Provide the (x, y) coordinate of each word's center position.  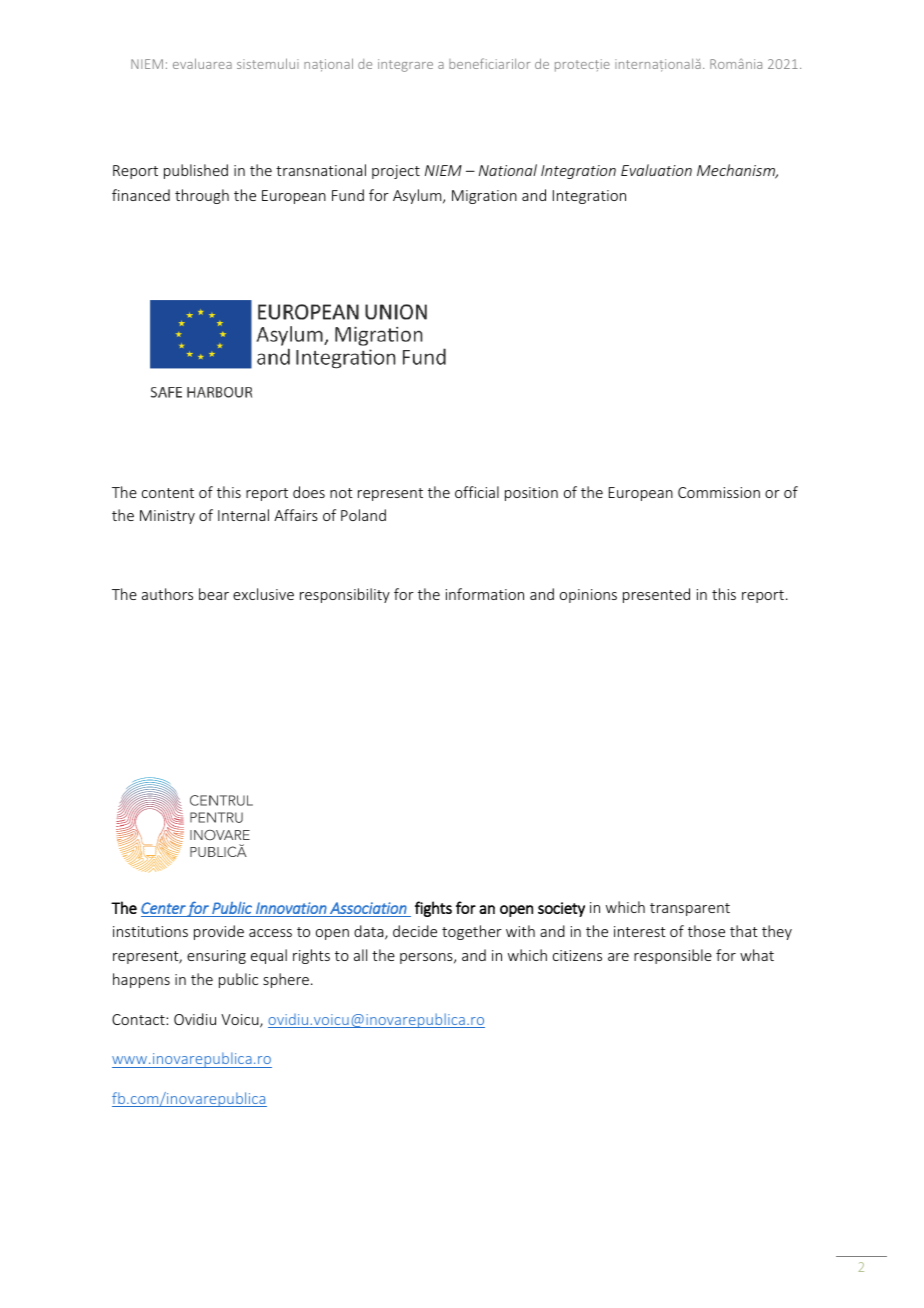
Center (163, 908)
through (202, 196)
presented (656, 595)
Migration (484, 197)
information (485, 594)
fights (433, 909)
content (168, 493)
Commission (719, 492)
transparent (690, 909)
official (477, 492)
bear (214, 594)
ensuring (216, 957)
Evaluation (656, 170)
